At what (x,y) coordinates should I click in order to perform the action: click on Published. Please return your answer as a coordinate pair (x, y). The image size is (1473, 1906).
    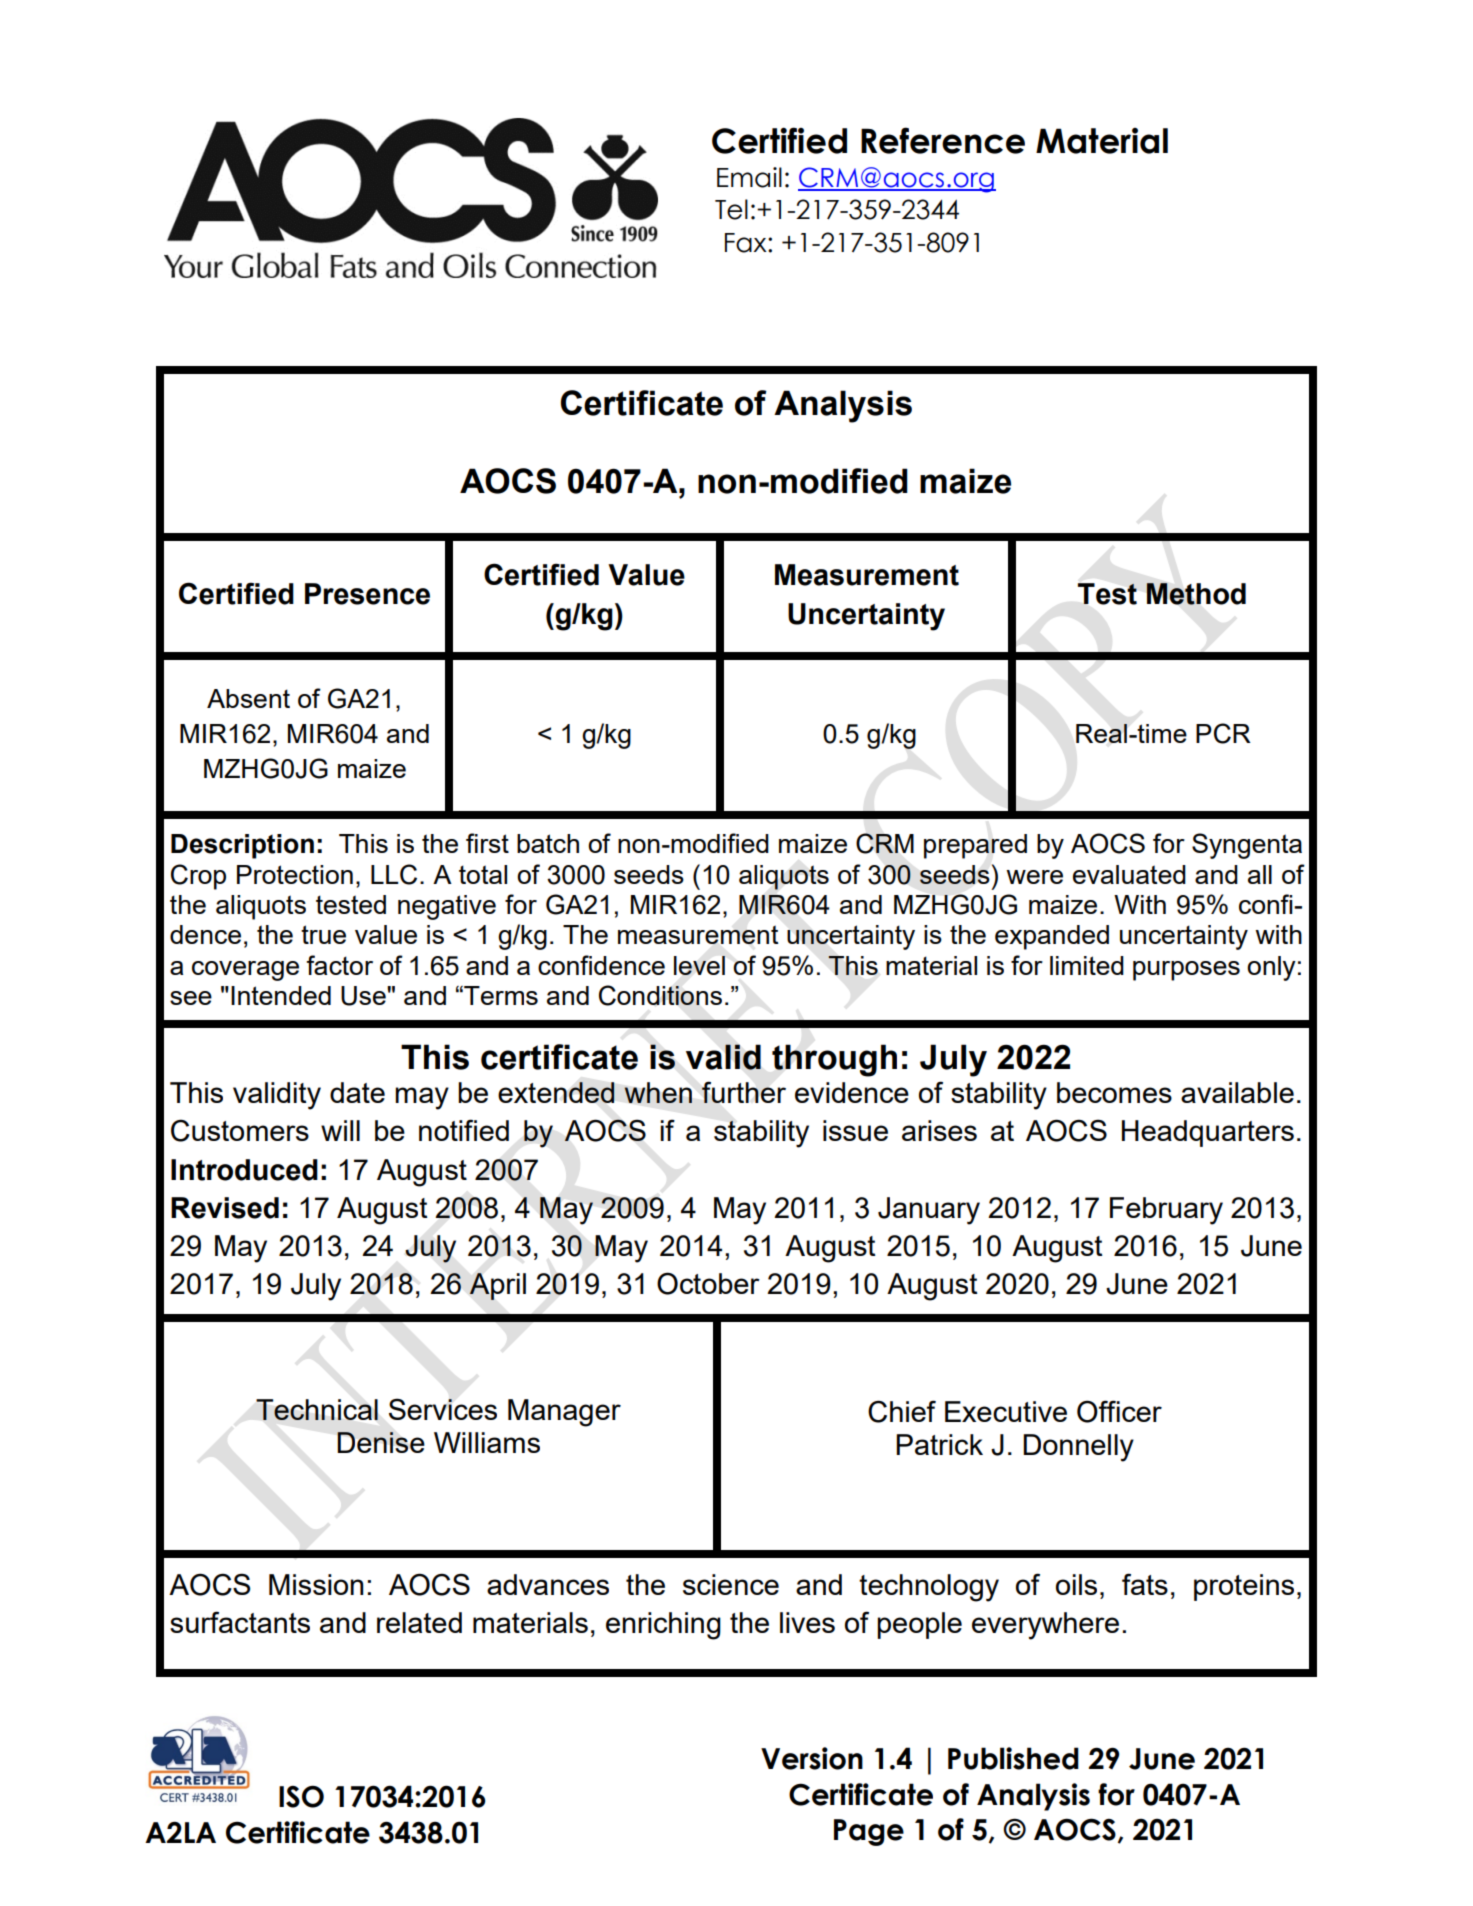
    Looking at the image, I should click on (1013, 1758).
